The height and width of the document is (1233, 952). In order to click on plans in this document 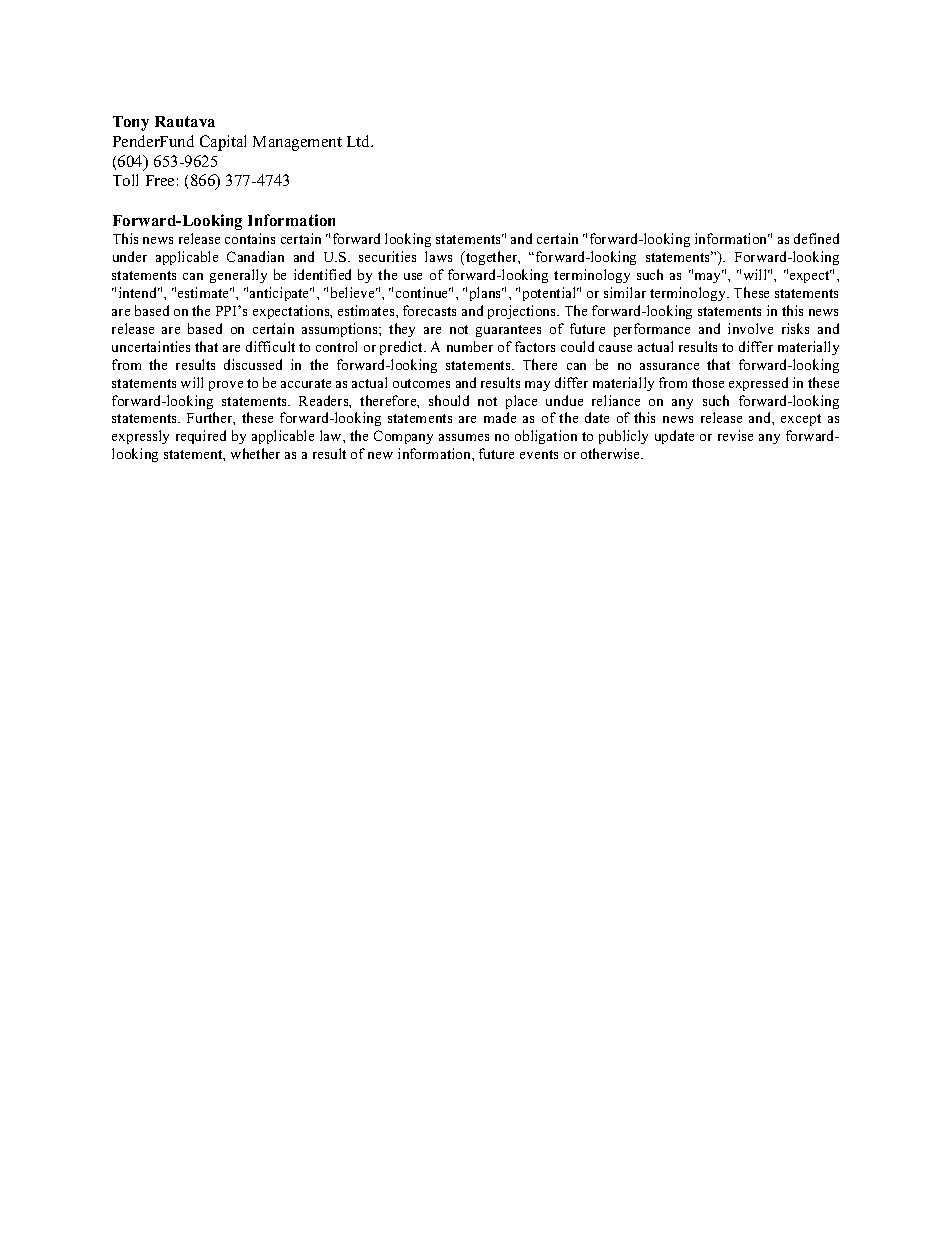, I will do `click(487, 294)`.
